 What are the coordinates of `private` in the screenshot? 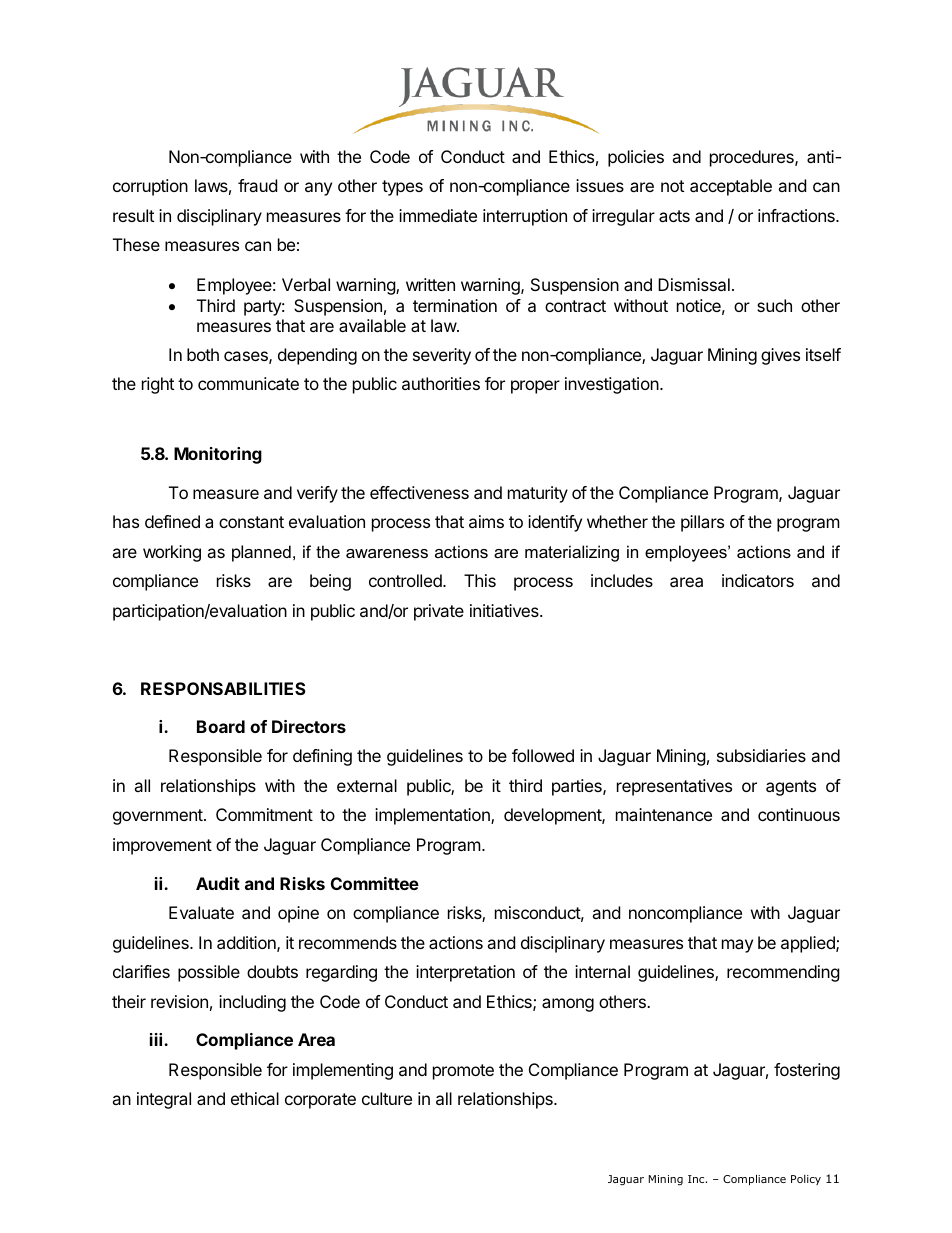 It's located at (439, 612).
